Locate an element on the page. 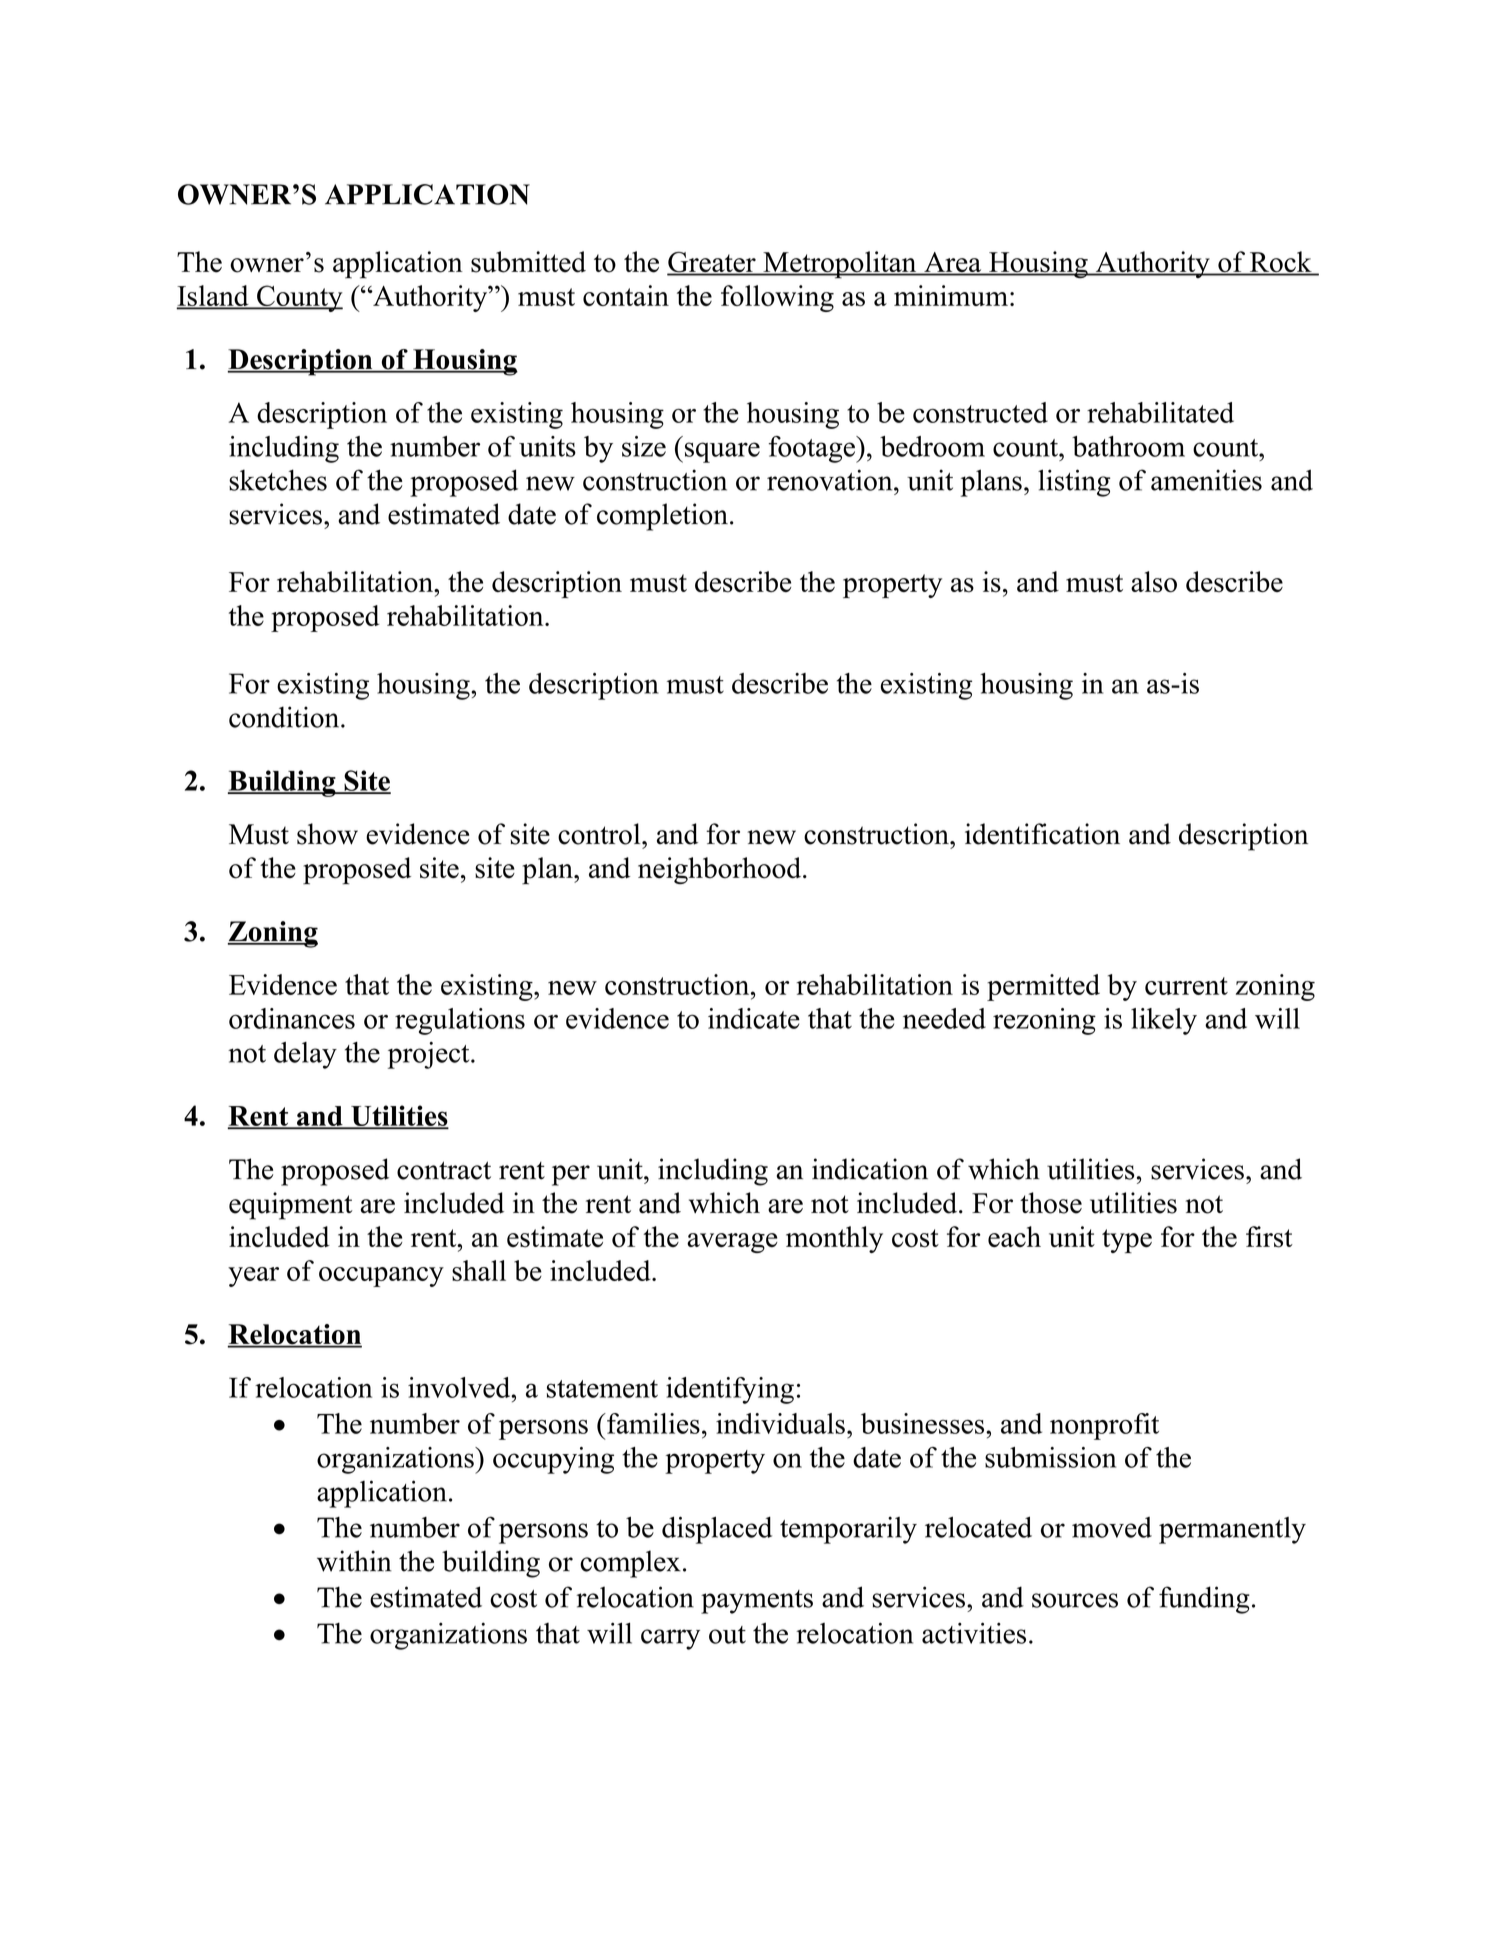  payments is located at coordinates (757, 1602).
